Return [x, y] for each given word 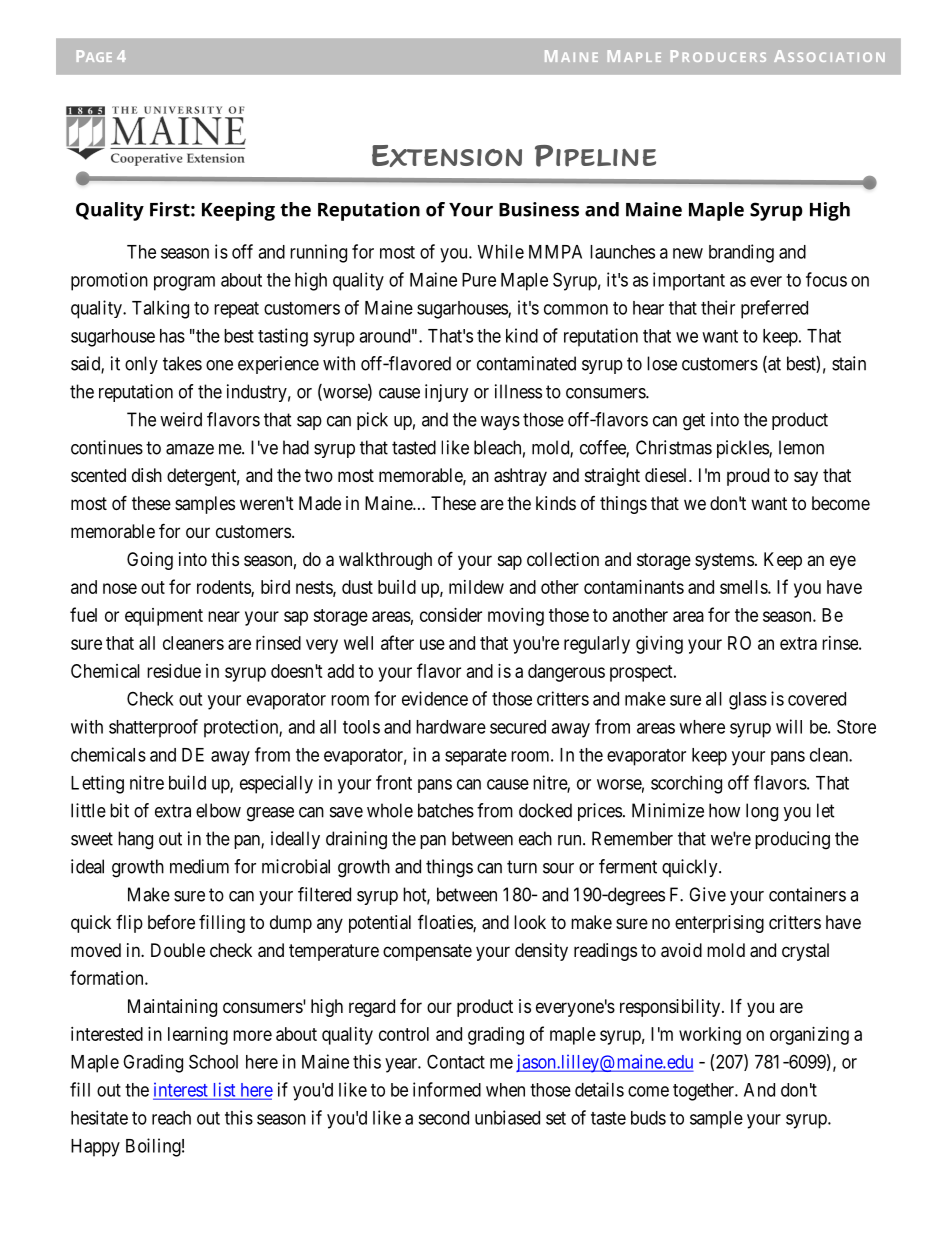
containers [807, 894]
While [501, 251]
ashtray [520, 477]
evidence [435, 698]
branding [741, 253]
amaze [190, 449]
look [530, 922]
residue [174, 671]
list [224, 1090]
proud [748, 477]
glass [748, 701]
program [184, 283]
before [171, 922]
